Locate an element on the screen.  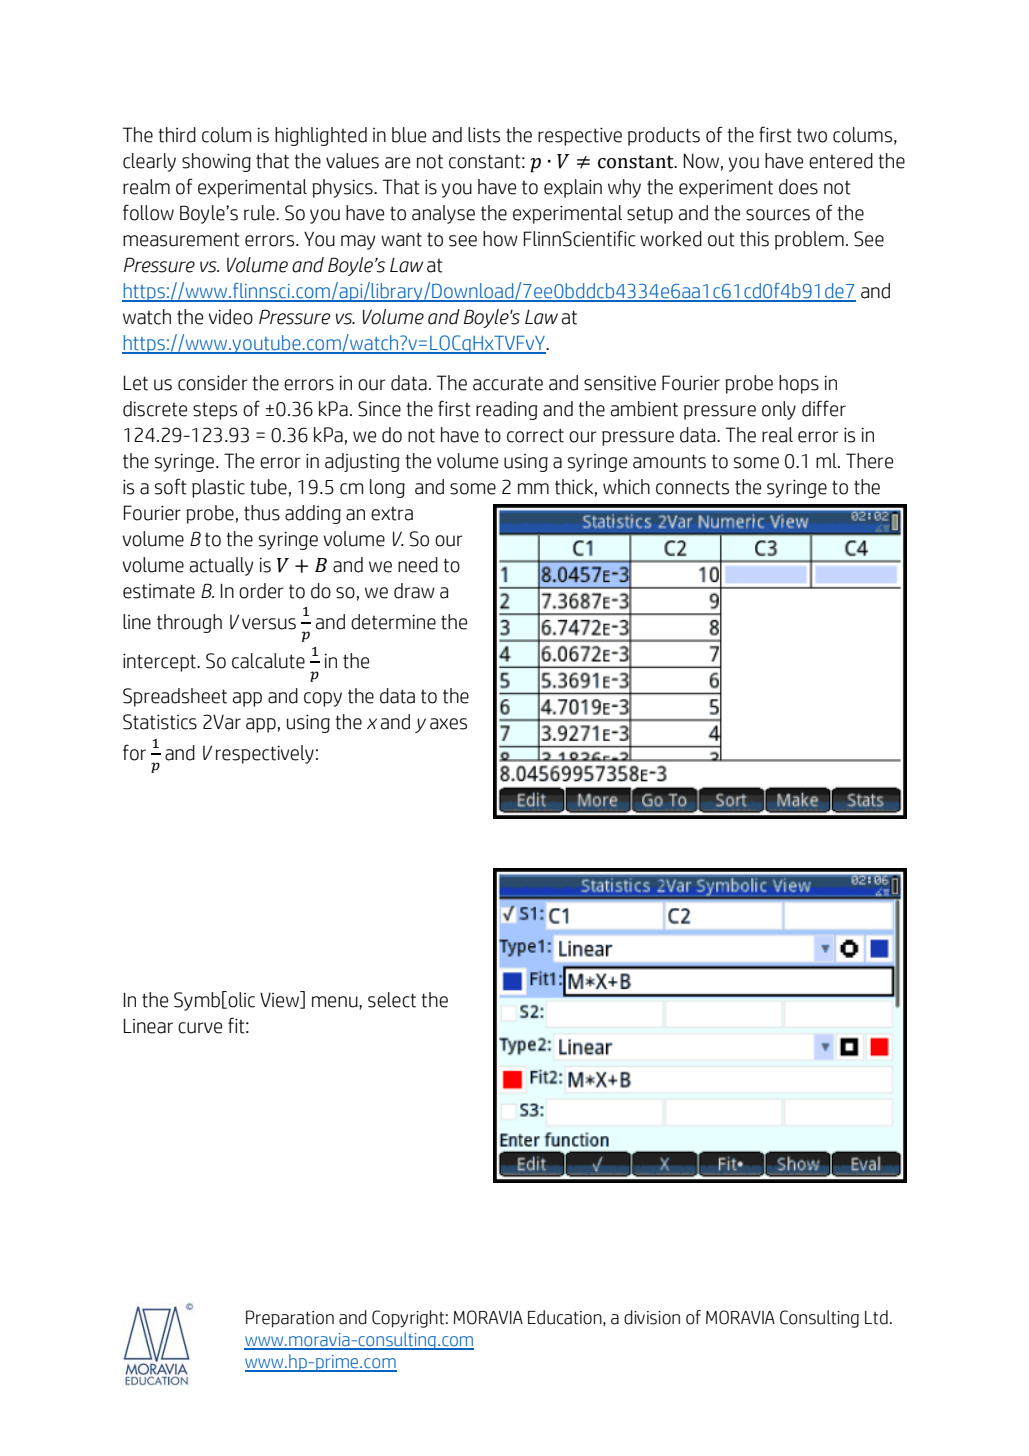
Spreadsheet is located at coordinates (175, 697).
